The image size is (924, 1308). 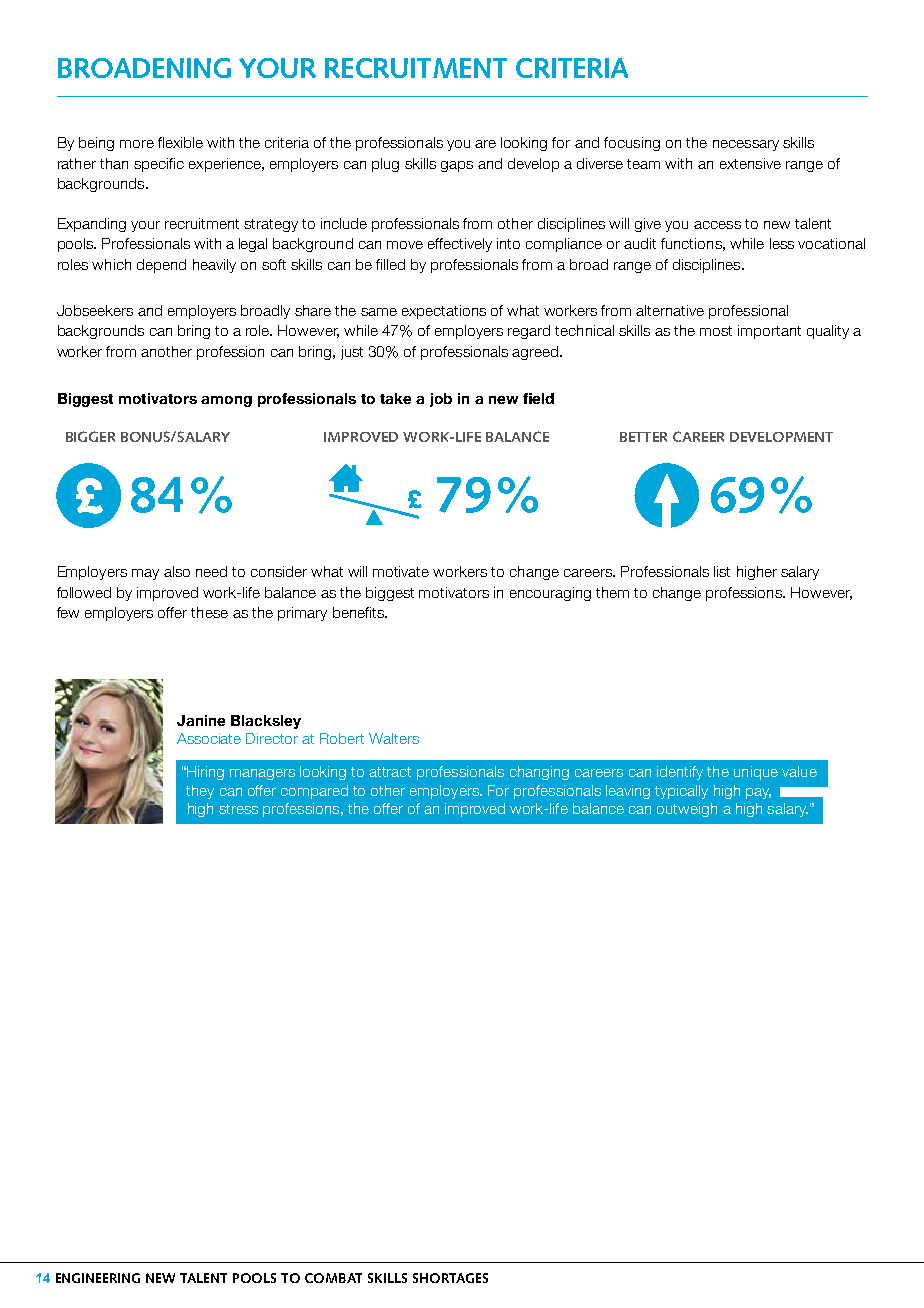 What do you see at coordinates (98, 1278) in the page?
I see `ENGINEERING` at bounding box center [98, 1278].
